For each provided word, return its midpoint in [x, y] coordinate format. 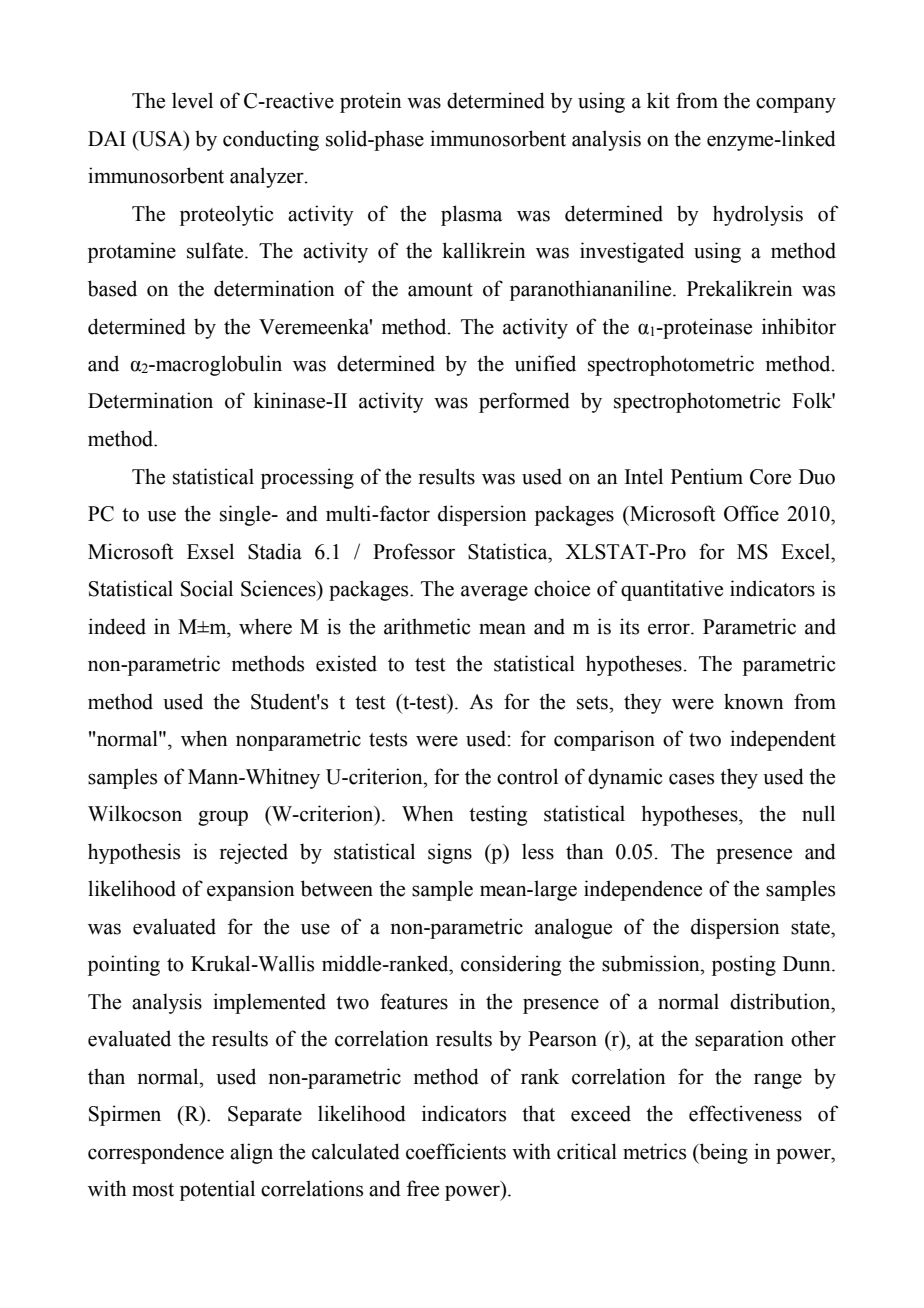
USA [161, 139]
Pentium [707, 476]
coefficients [456, 1151]
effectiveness [745, 1113]
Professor [414, 551]
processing [307, 478]
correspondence [156, 1153]
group [223, 818]
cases [691, 779]
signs [450, 853]
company [796, 105]
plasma [471, 215]
